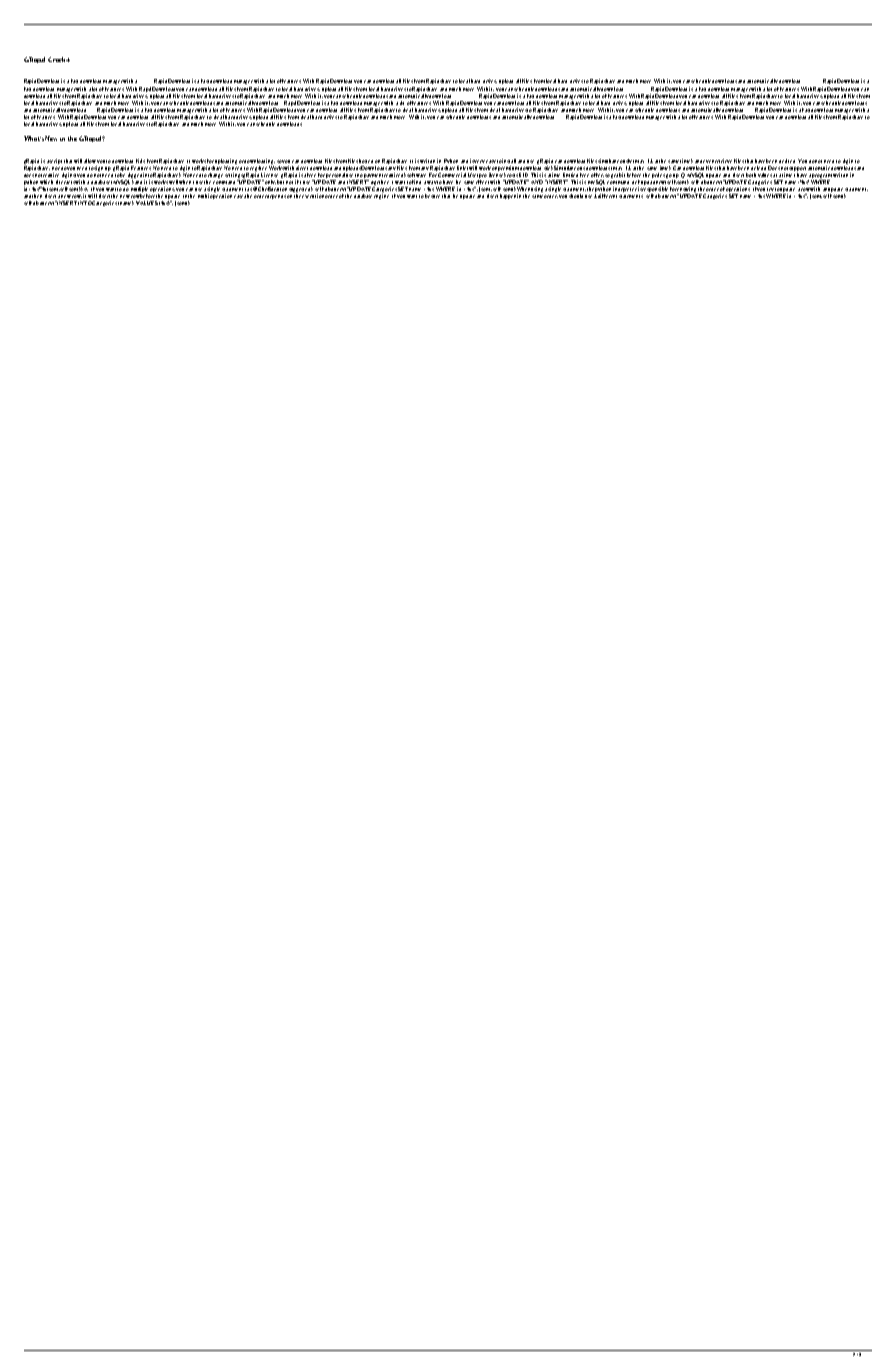 The image size is (896, 1367). Describe the element at coordinates (55, 161) in the image. I see `script` at that location.
